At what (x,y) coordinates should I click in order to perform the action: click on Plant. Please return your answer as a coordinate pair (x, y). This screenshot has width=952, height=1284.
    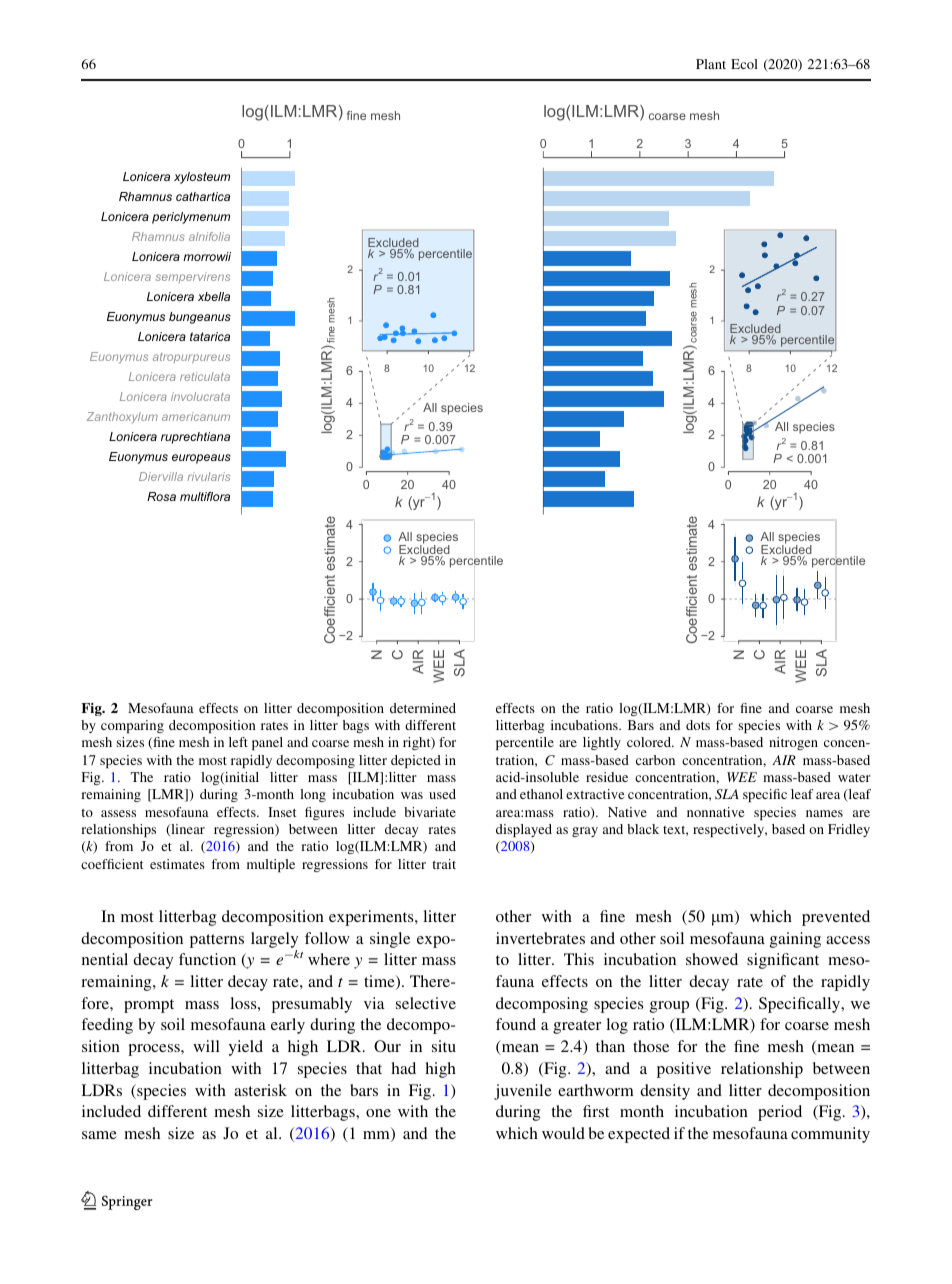
    Looking at the image, I should click on (711, 64).
